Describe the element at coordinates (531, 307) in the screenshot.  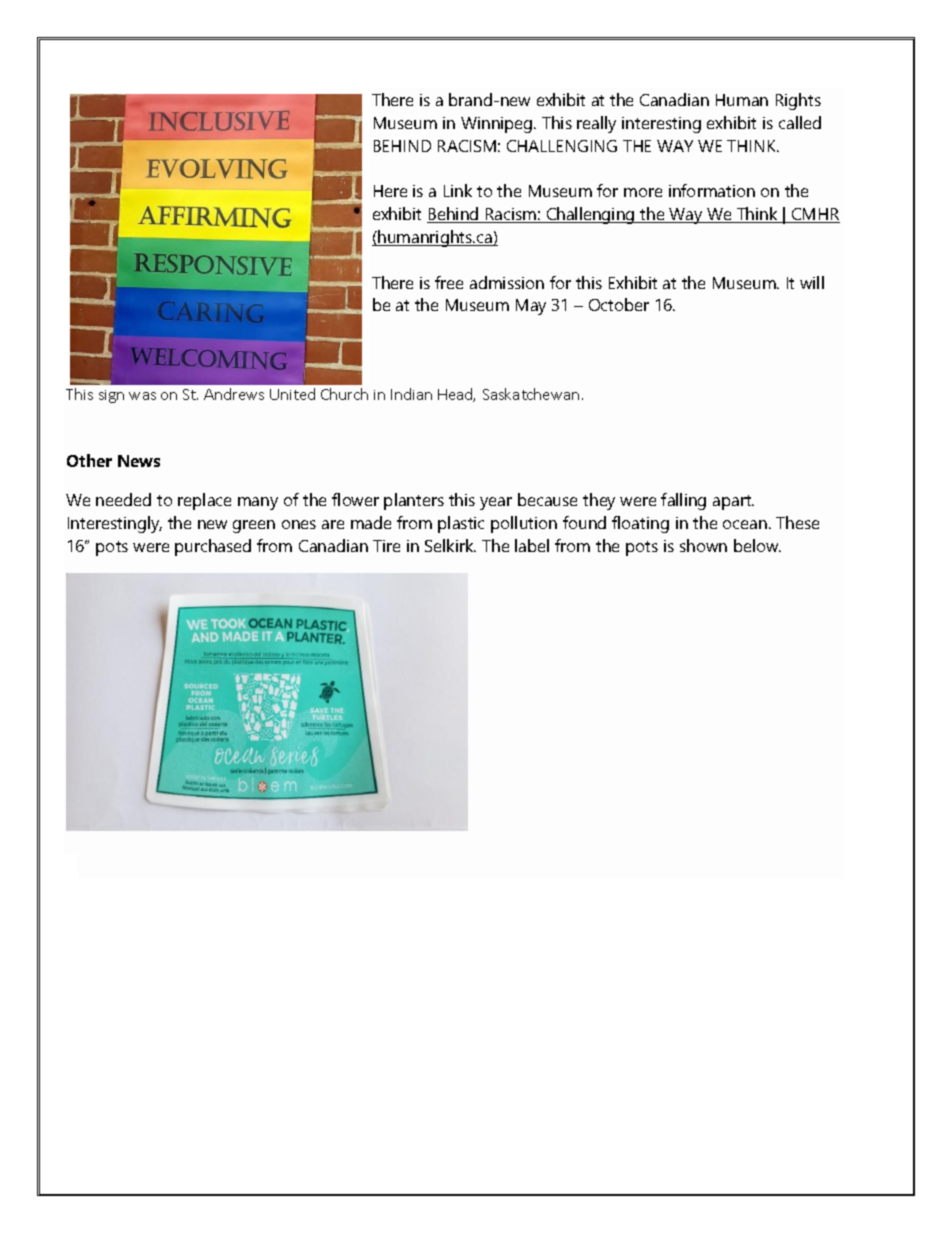
I see `May` at that location.
